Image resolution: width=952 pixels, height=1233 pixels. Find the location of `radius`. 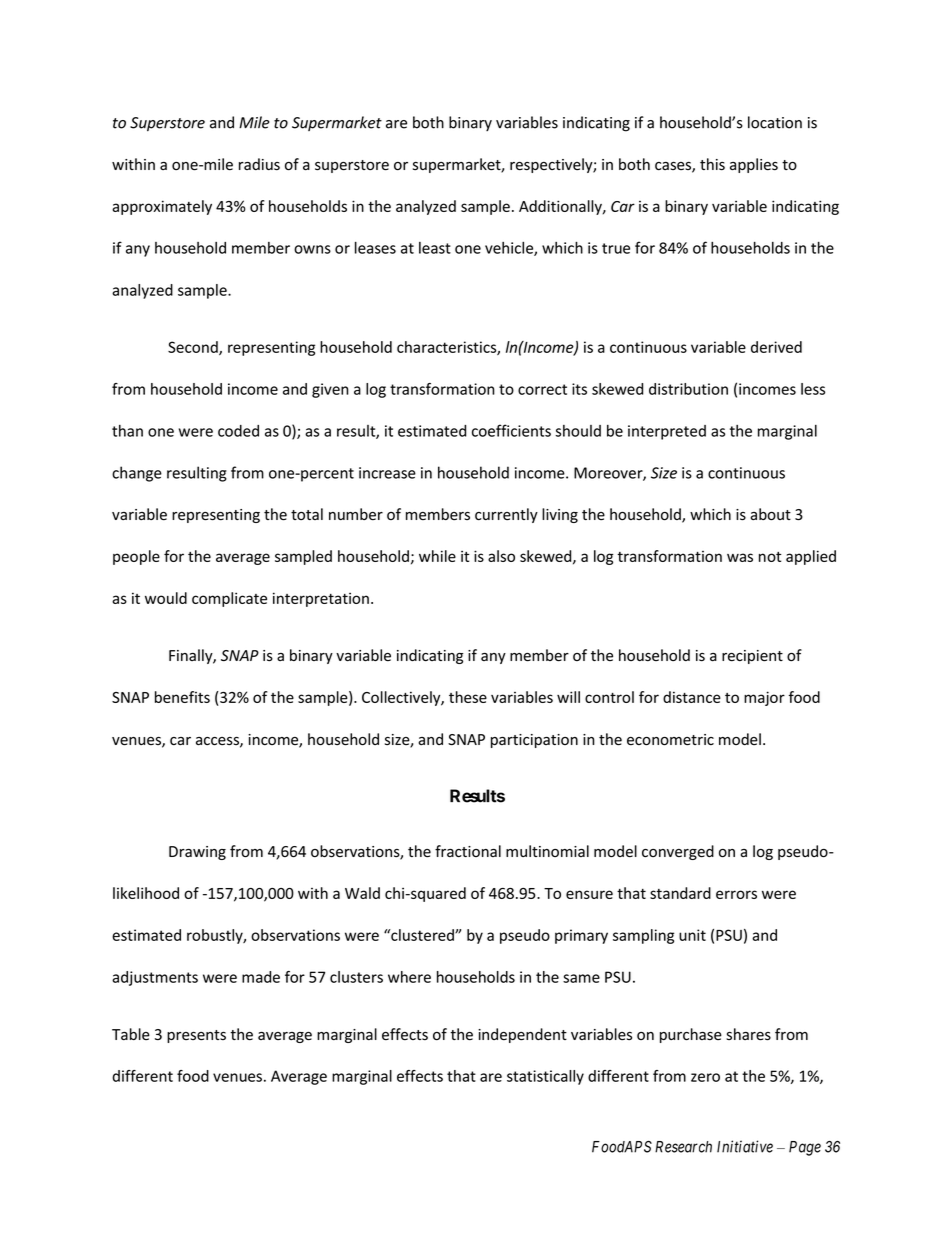

radius is located at coordinates (259, 164).
